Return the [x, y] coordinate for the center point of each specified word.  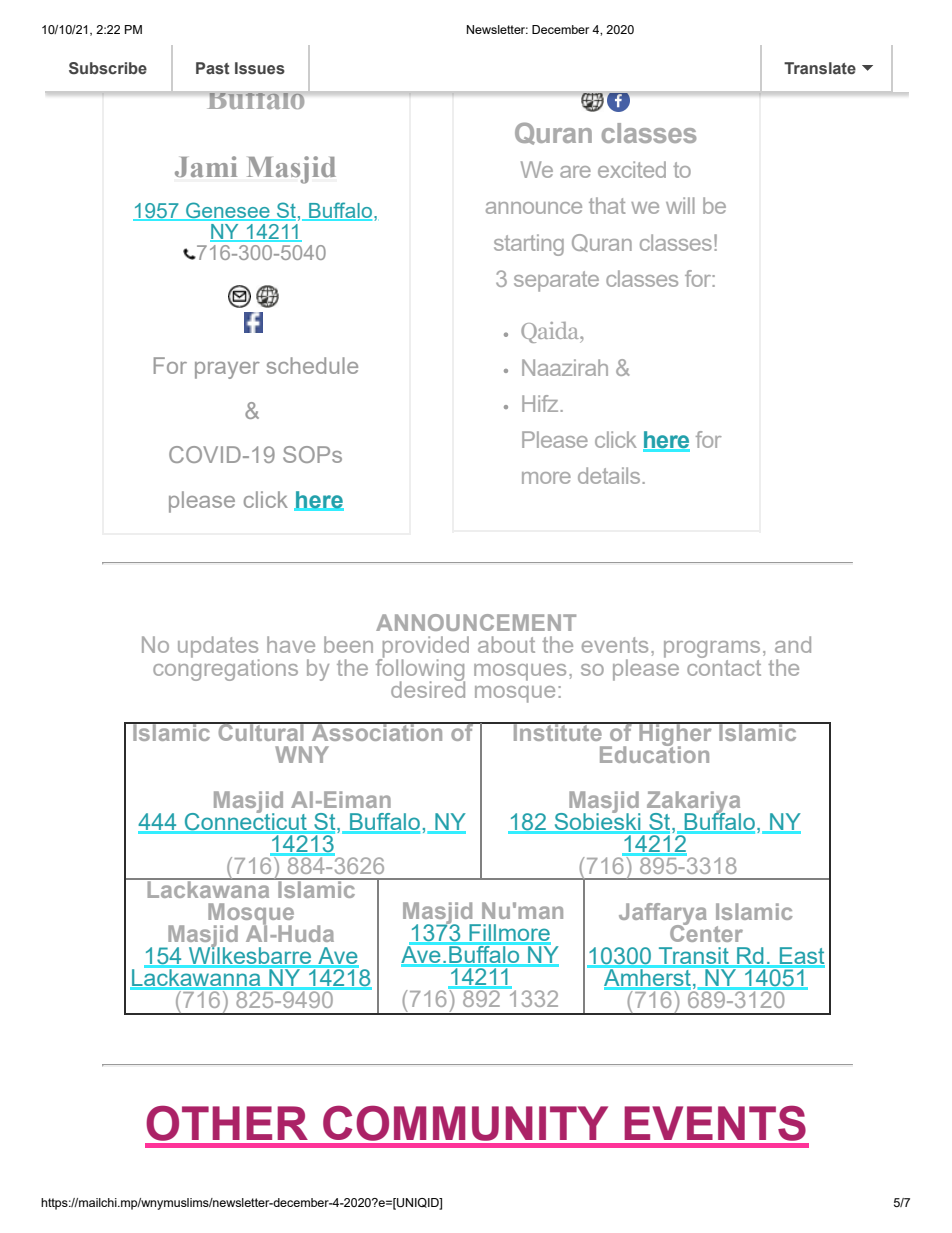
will [680, 205]
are [575, 172]
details [609, 475]
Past [213, 68]
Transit [694, 957]
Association [377, 731]
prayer [227, 370]
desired [428, 688]
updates [219, 648]
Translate [820, 68]
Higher [675, 735]
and [793, 644]
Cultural [261, 731]
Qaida [551, 332]
